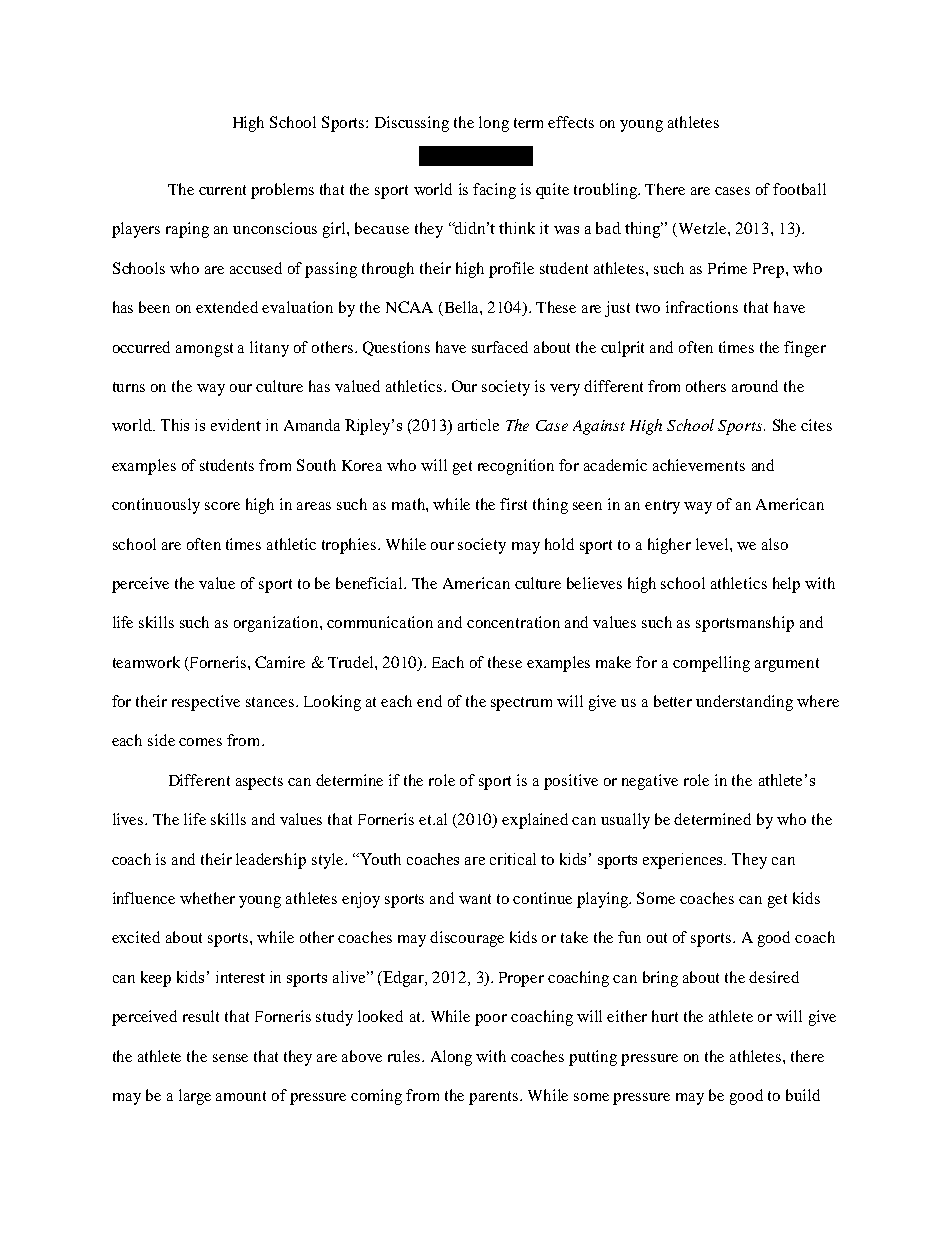 The image size is (952, 1233). What do you see at coordinates (200, 742) in the image?
I see `comes` at bounding box center [200, 742].
